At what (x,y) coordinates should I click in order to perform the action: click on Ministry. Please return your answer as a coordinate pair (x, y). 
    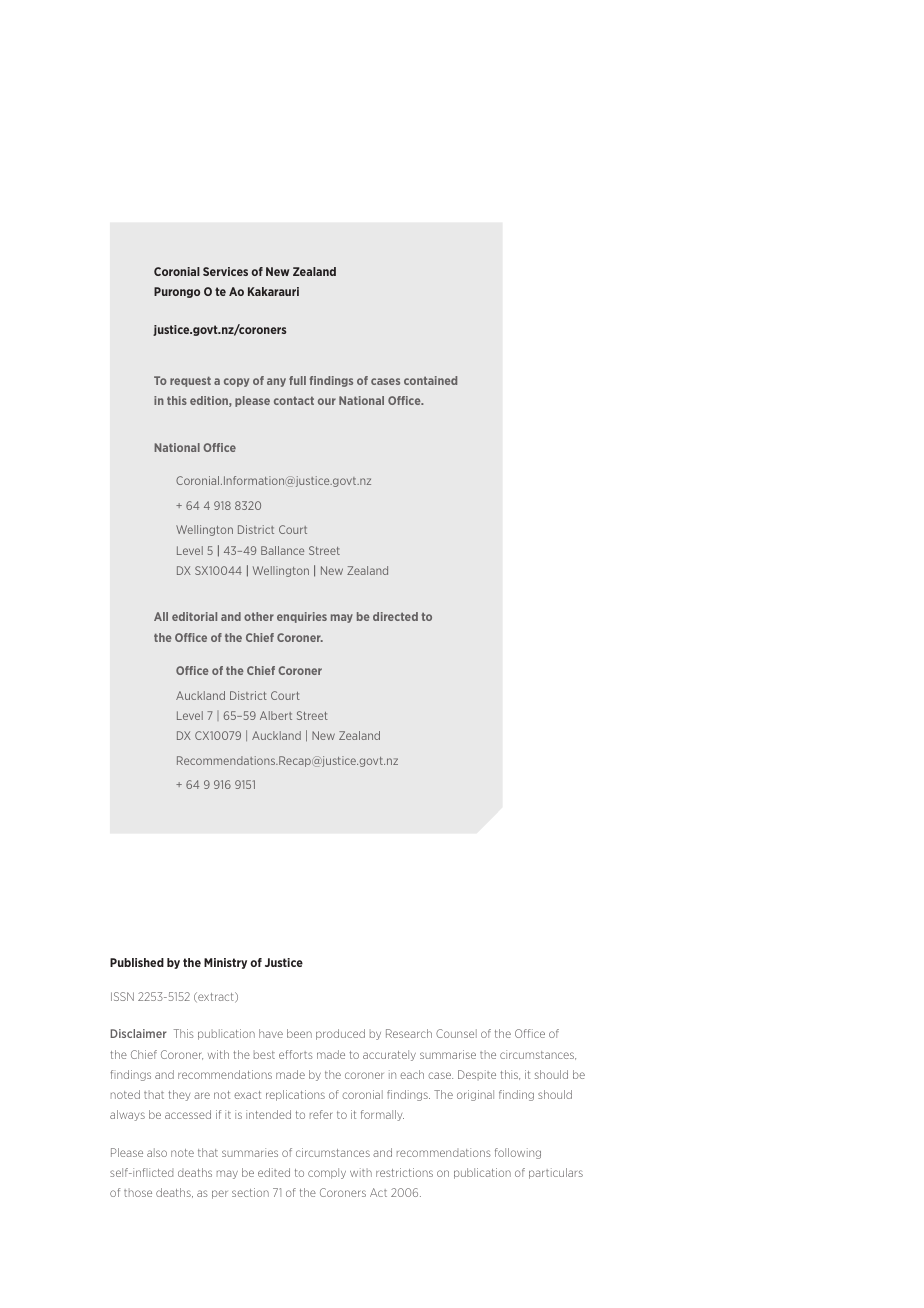
    Looking at the image, I should click on (225, 963).
